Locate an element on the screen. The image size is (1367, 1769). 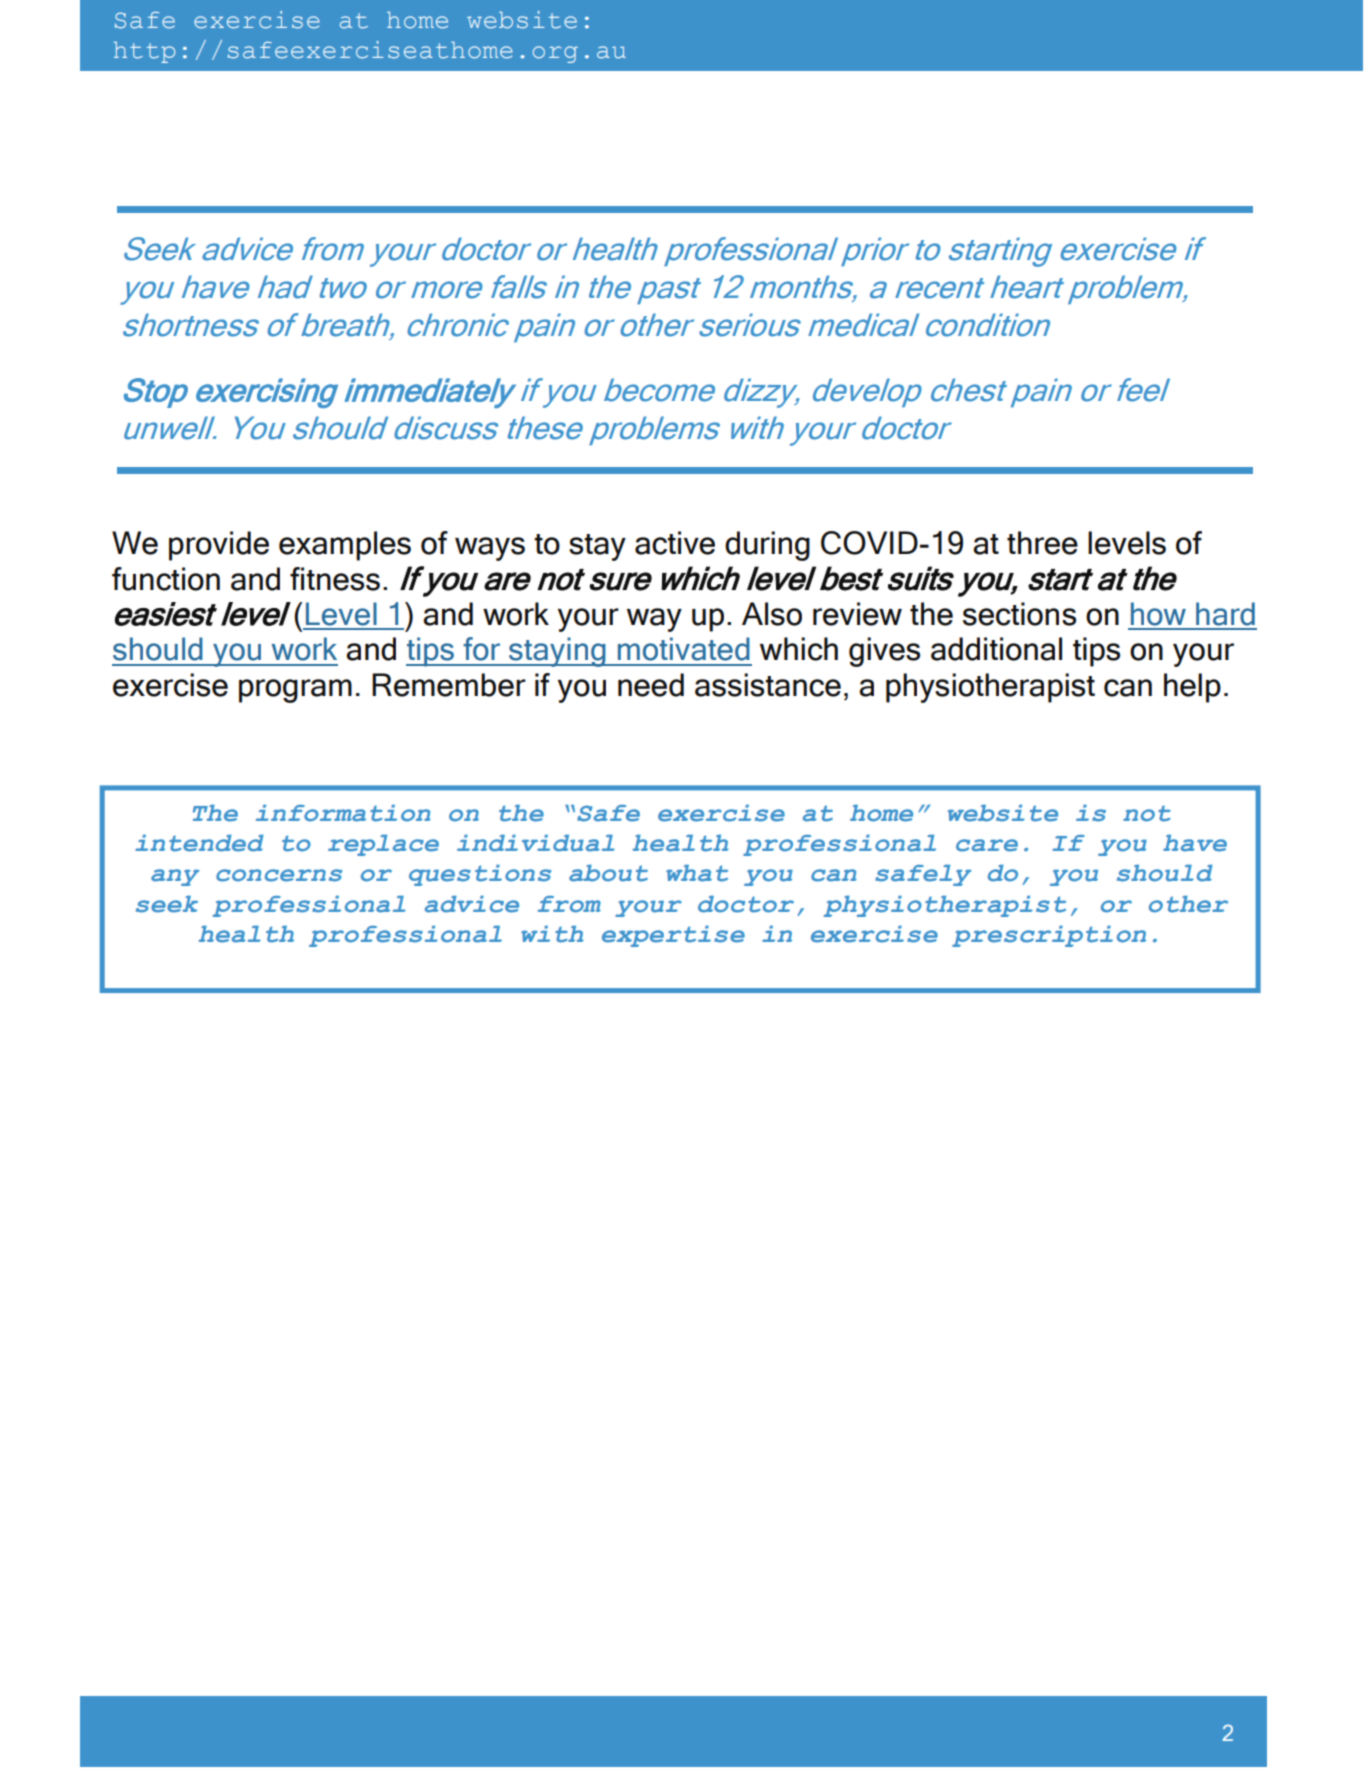
expertise is located at coordinates (673, 936).
